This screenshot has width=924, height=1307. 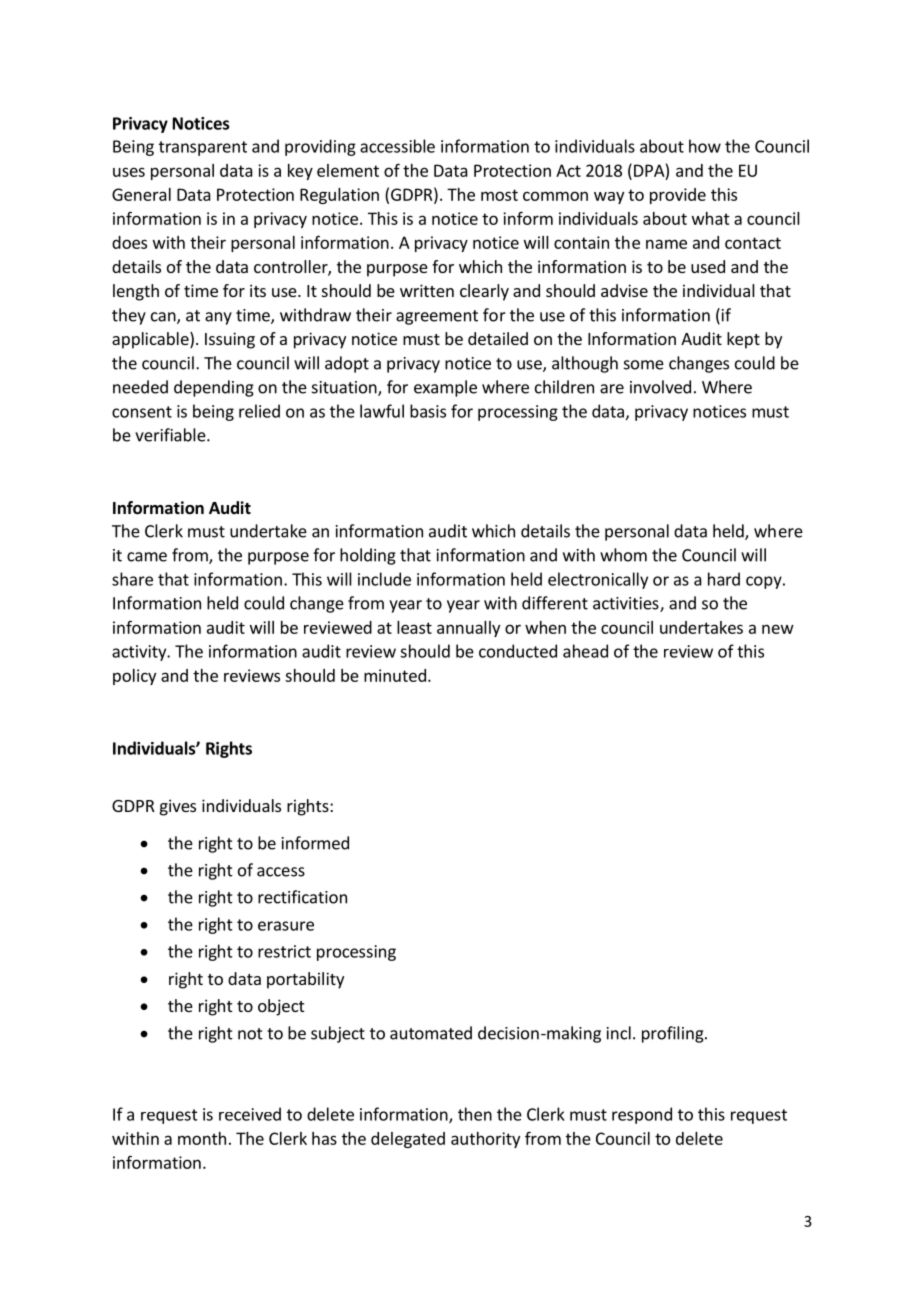 What do you see at coordinates (468, 629) in the screenshot?
I see `annually` at bounding box center [468, 629].
